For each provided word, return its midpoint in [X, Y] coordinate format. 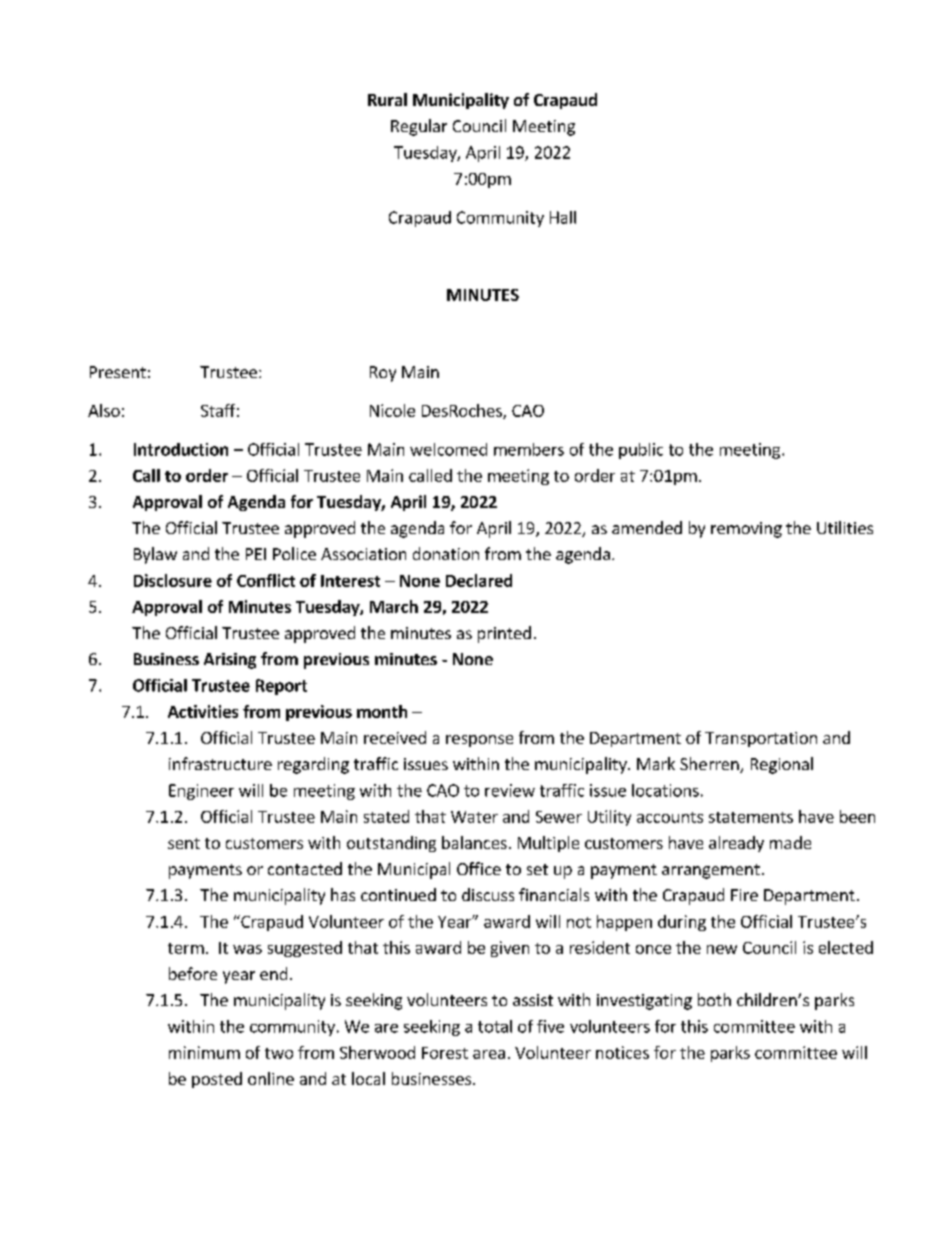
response [479, 741]
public [641, 451]
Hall [563, 217]
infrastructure [220, 763]
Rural [387, 99]
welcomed [448, 449]
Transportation [761, 739]
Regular [419, 127]
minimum [204, 1052]
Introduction [181, 449]
